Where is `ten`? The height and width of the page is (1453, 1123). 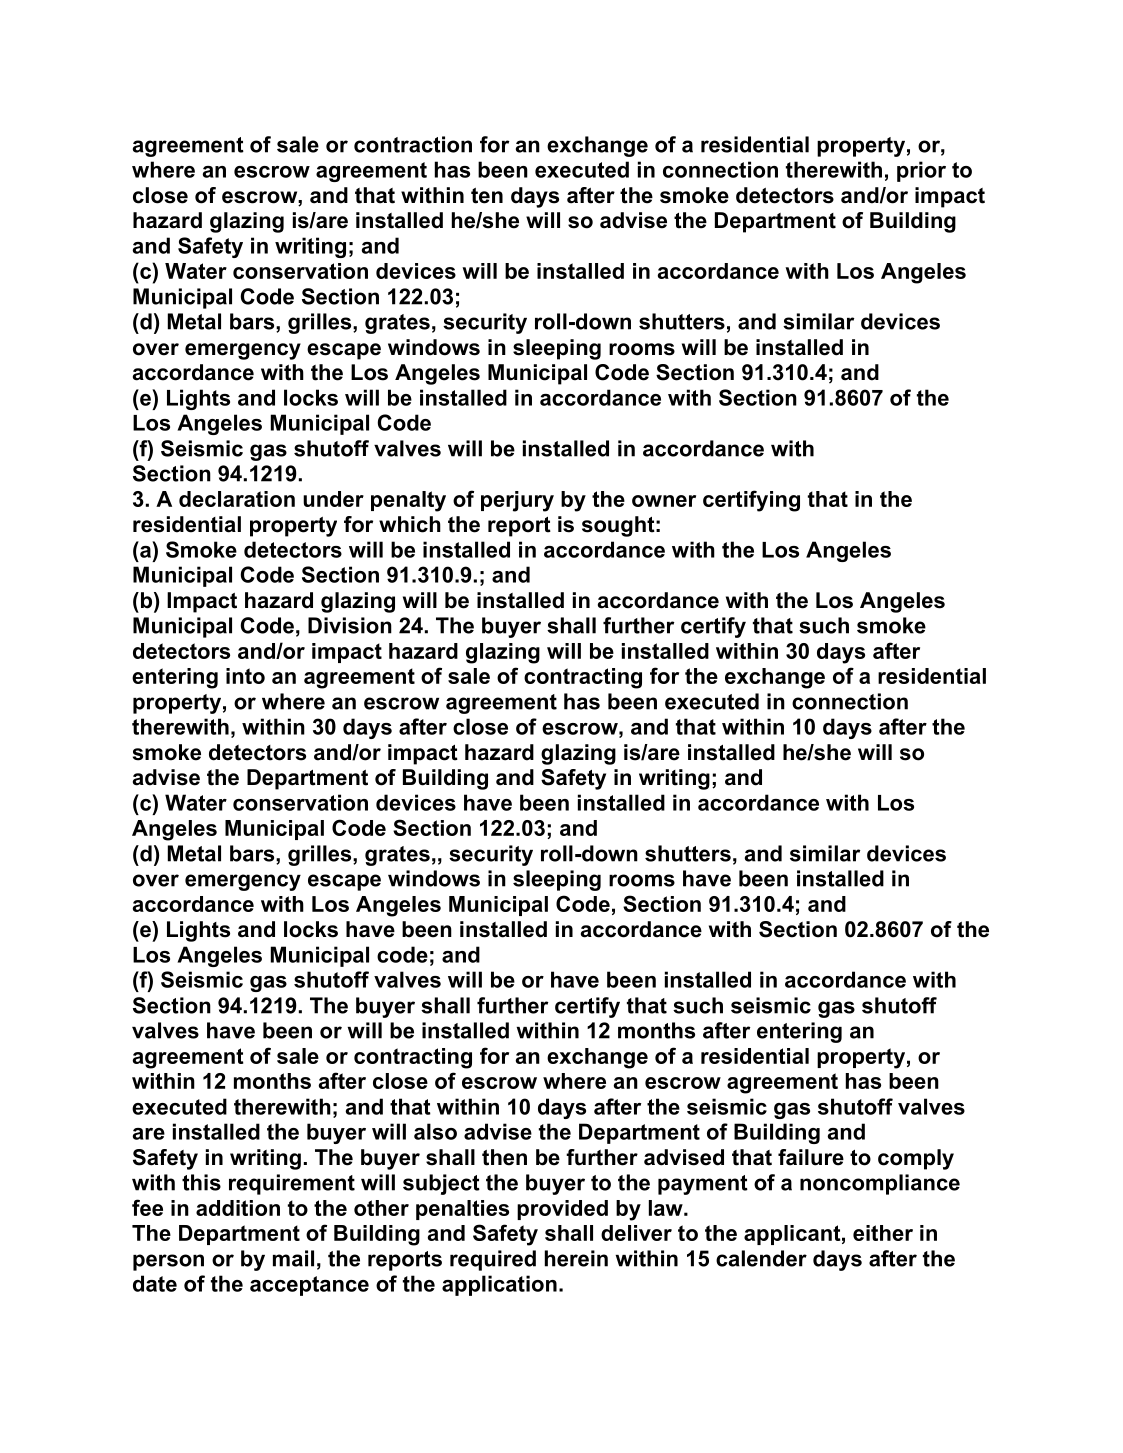
ten is located at coordinates (487, 196).
